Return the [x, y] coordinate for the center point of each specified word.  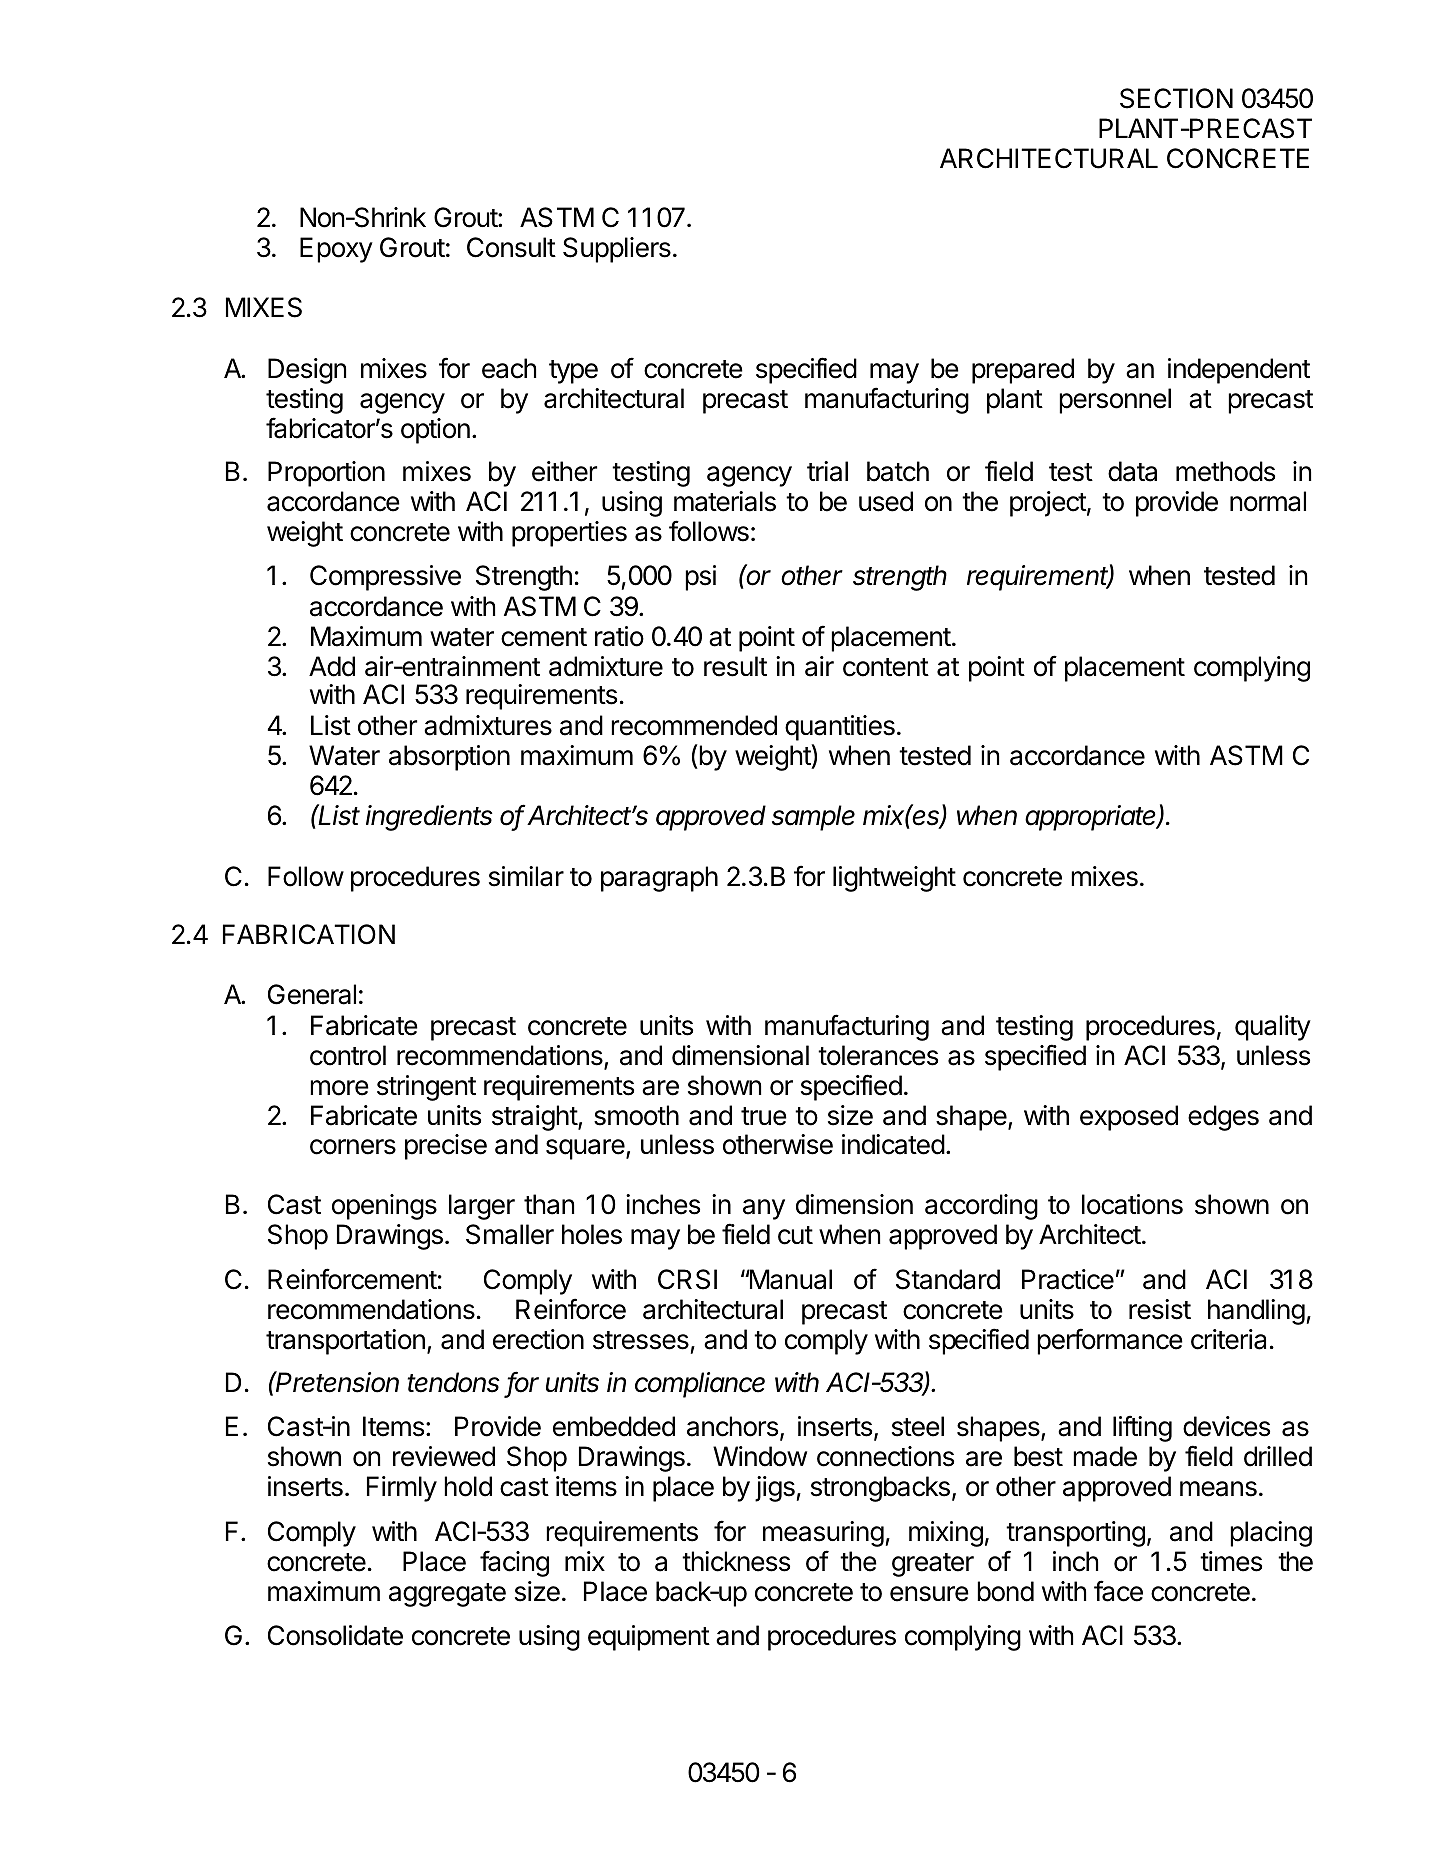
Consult [511, 247]
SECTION [1176, 98]
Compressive [385, 578]
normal [1268, 501]
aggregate [447, 1595]
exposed [1129, 1118]
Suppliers [617, 250]
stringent [426, 1088]
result [735, 666]
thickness [736, 1561]
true [764, 1116]
